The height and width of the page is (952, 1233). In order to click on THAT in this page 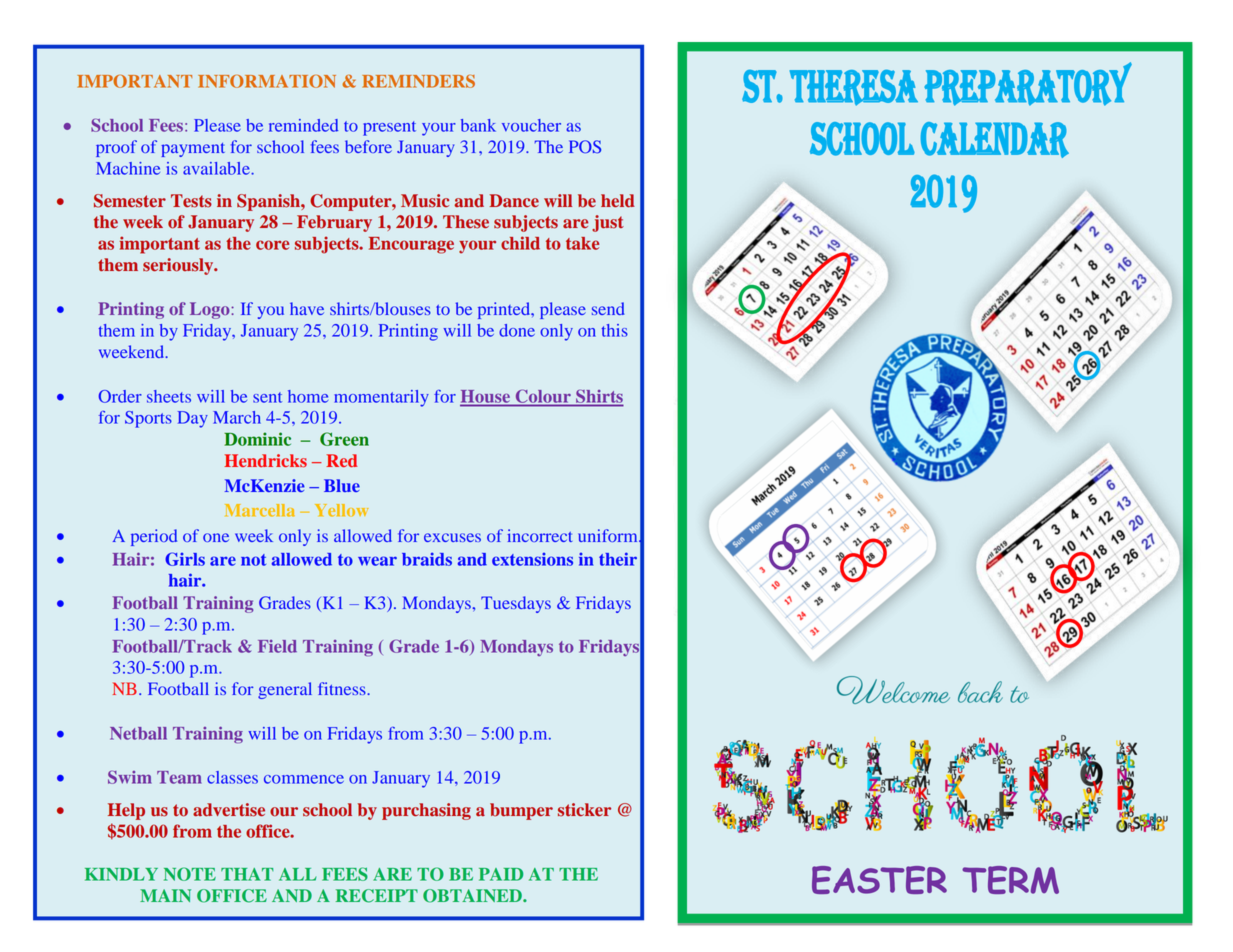, I will do `click(247, 874)`.
